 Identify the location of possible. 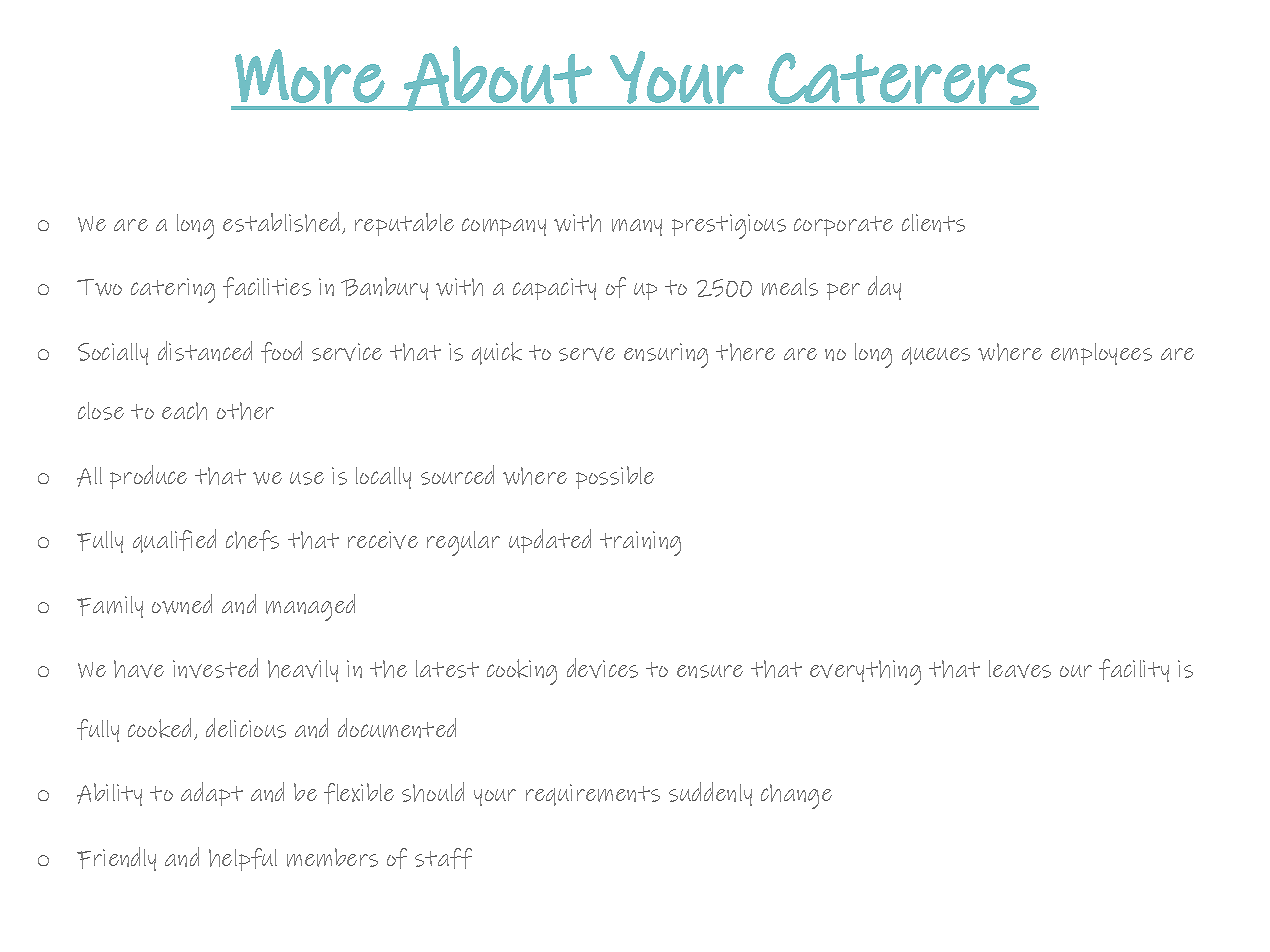
(615, 477).
